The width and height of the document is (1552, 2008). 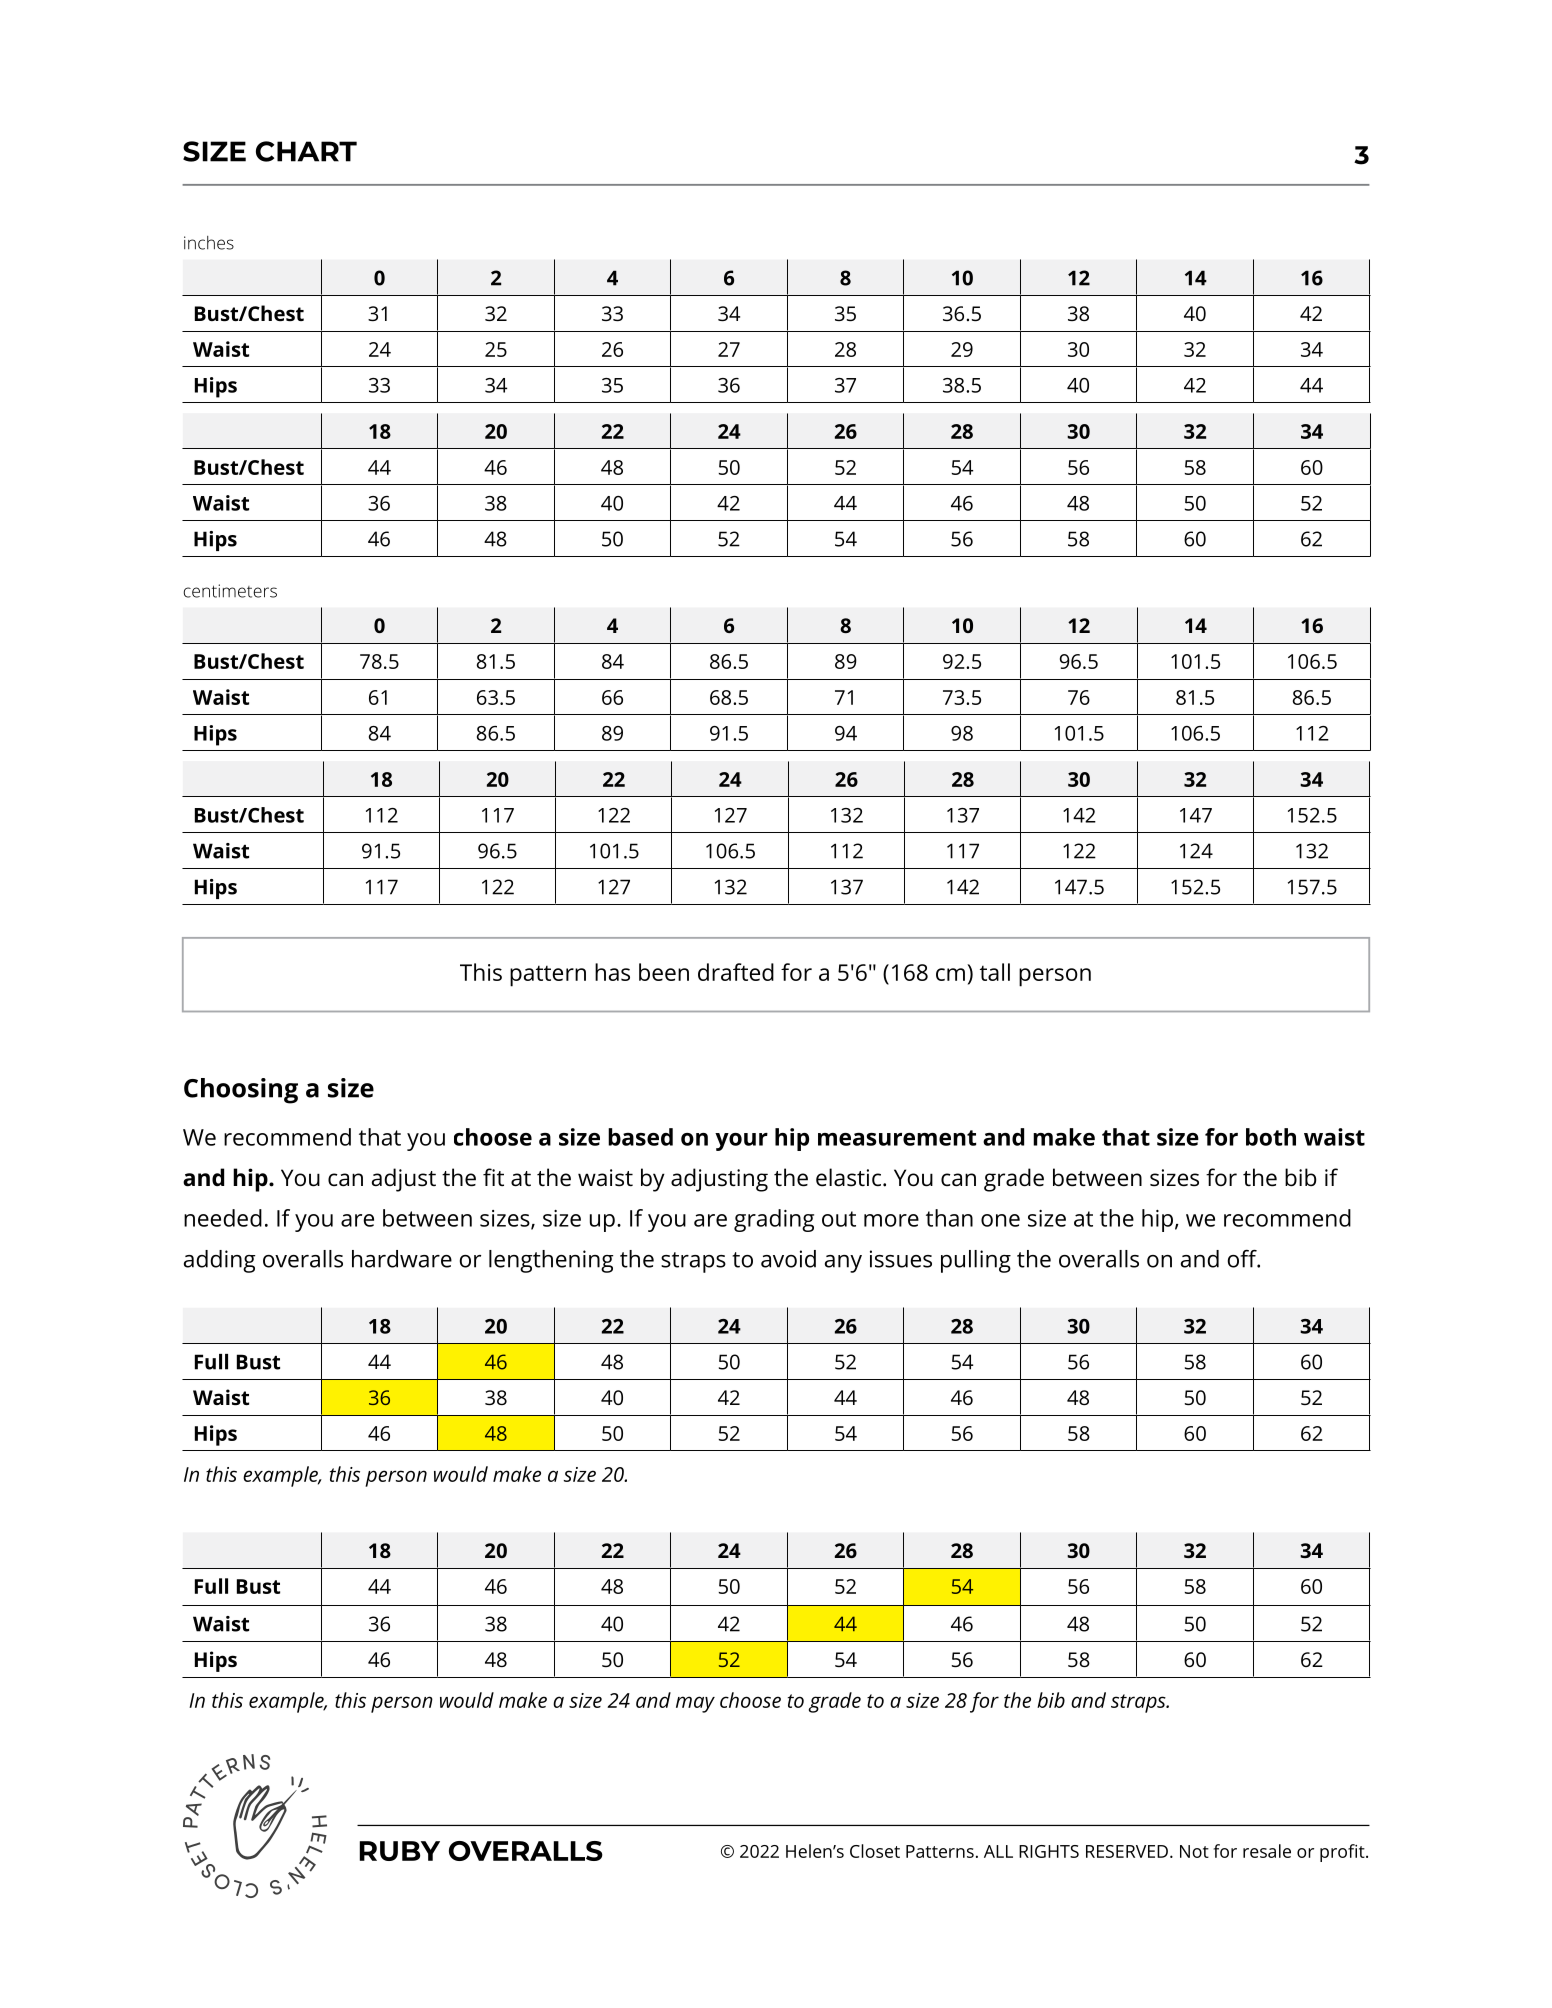 I want to click on tall, so click(x=995, y=972).
